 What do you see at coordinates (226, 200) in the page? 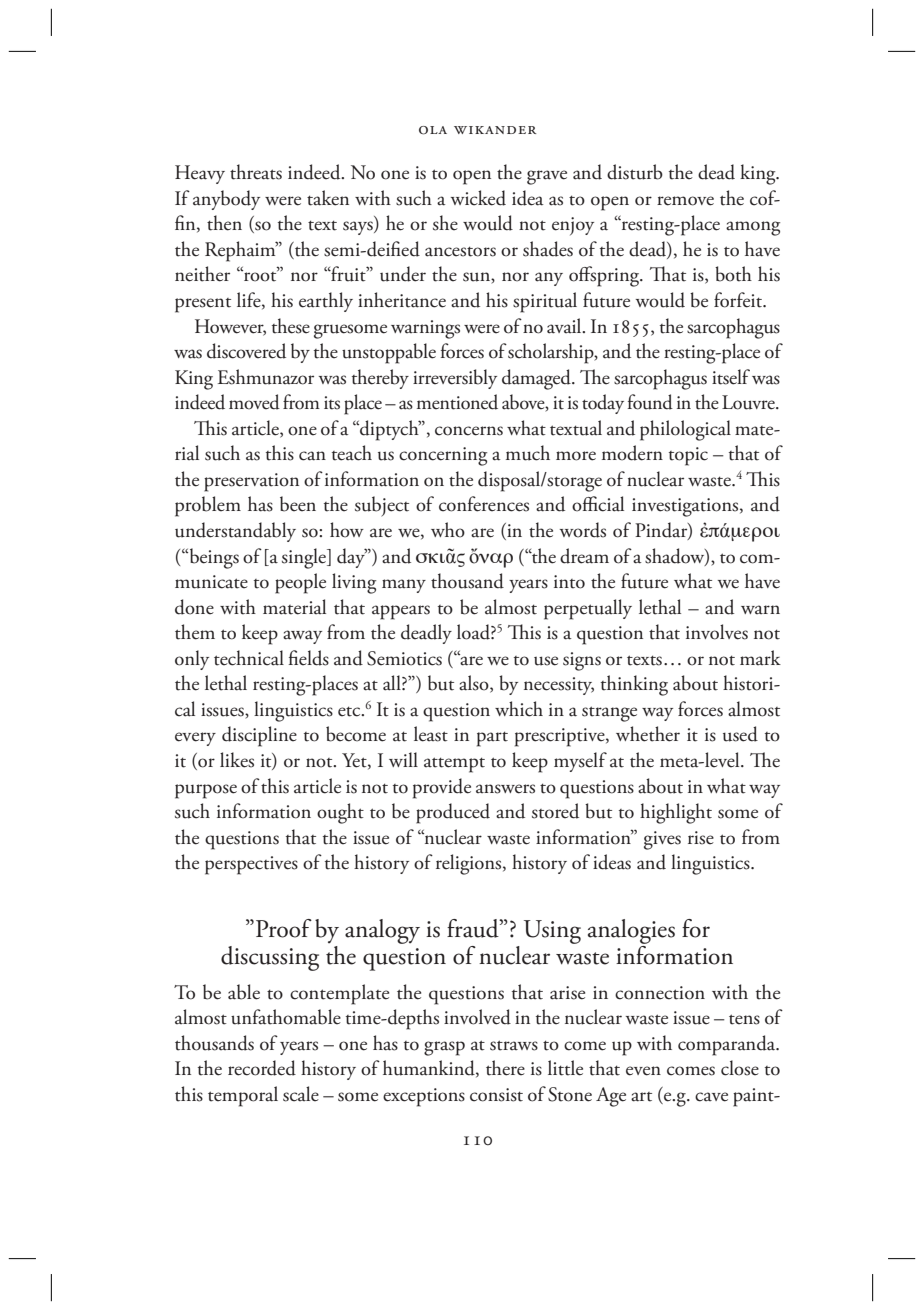
I see `anybody` at bounding box center [226, 200].
